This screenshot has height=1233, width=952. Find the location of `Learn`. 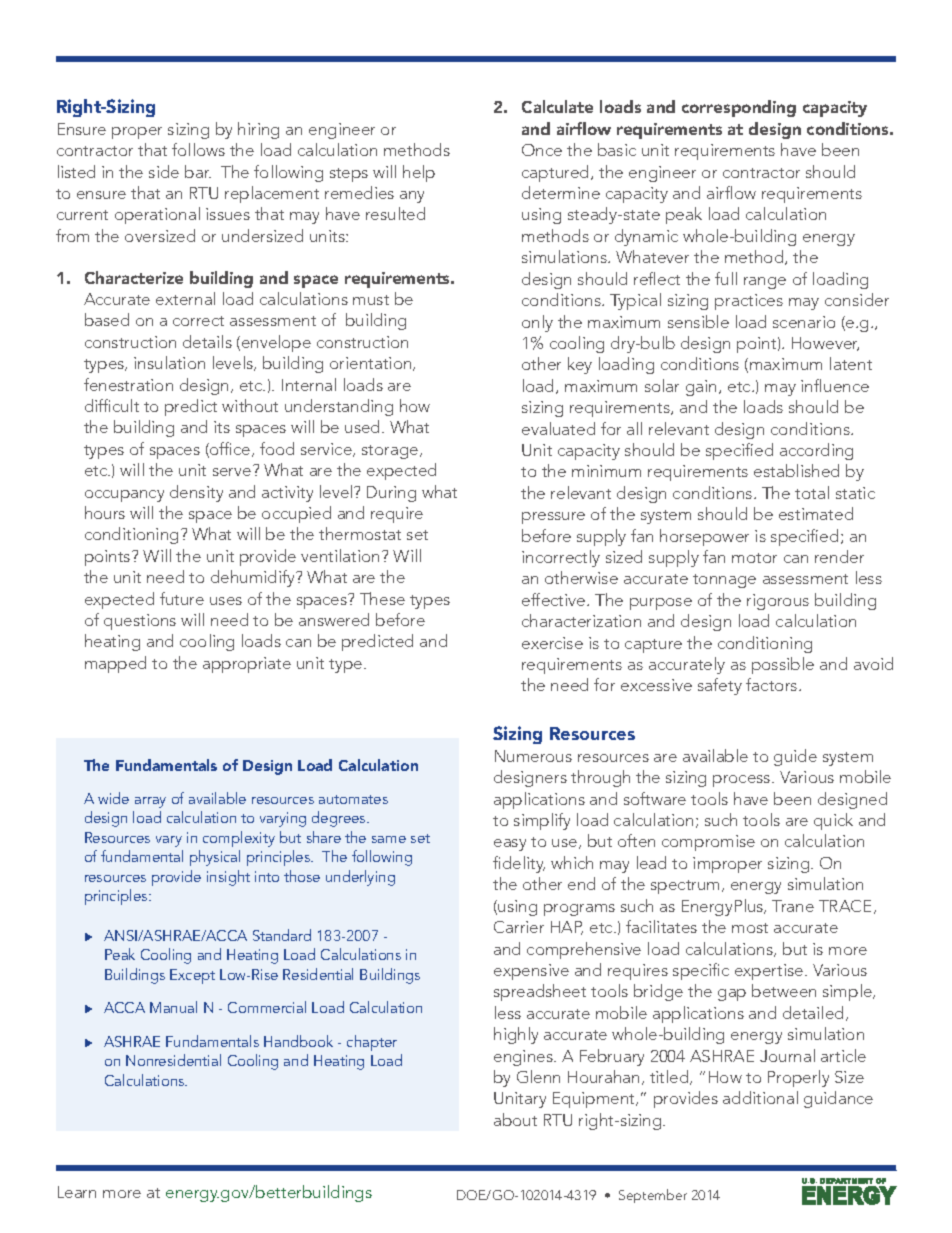

Learn is located at coordinates (77, 1192).
